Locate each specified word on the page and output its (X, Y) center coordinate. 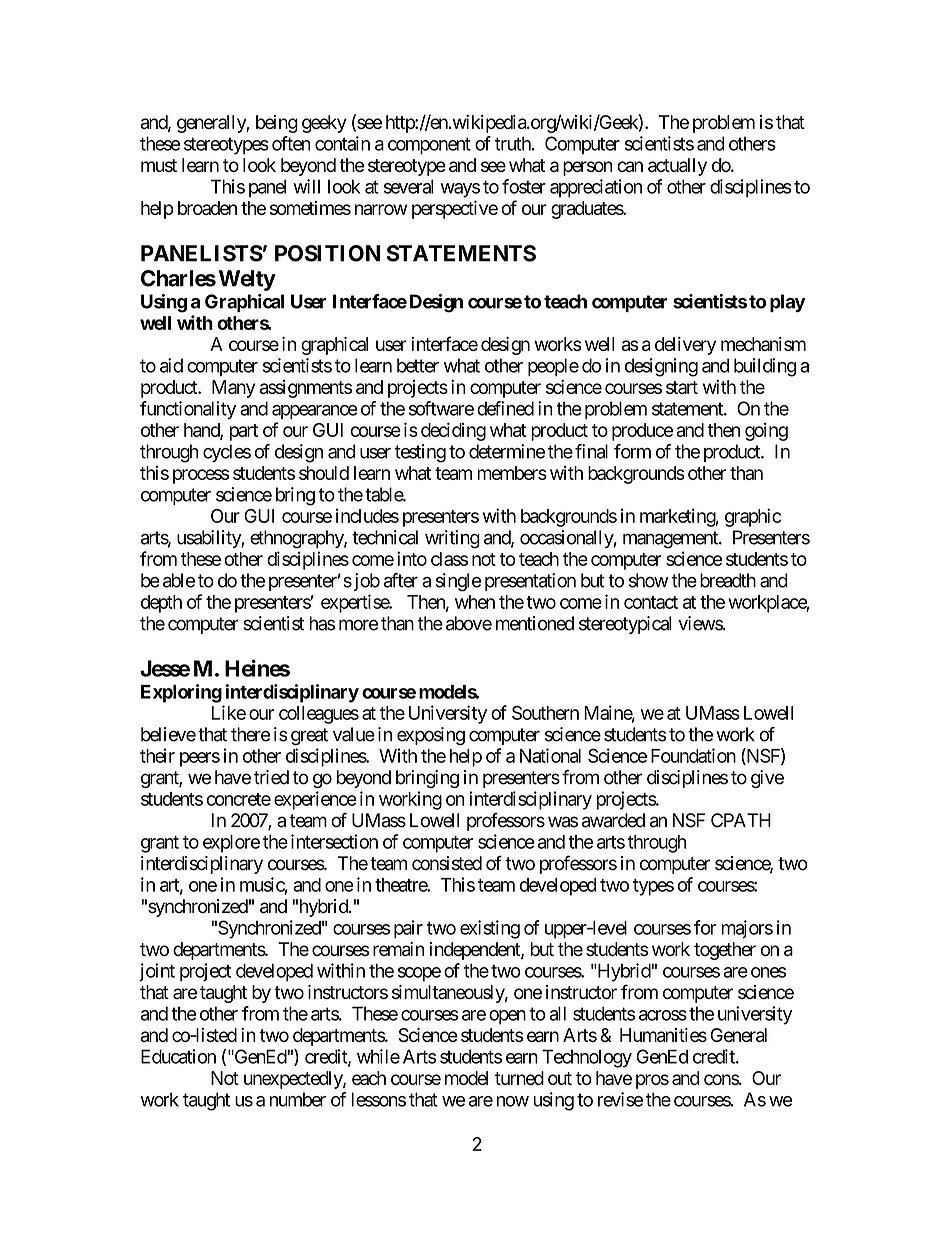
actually (677, 167)
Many (233, 389)
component (429, 146)
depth (161, 604)
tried (271, 777)
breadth (728, 580)
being (277, 124)
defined (505, 408)
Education (178, 1056)
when (475, 602)
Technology (587, 1058)
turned (519, 1078)
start (682, 387)
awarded (613, 820)
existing (490, 929)
